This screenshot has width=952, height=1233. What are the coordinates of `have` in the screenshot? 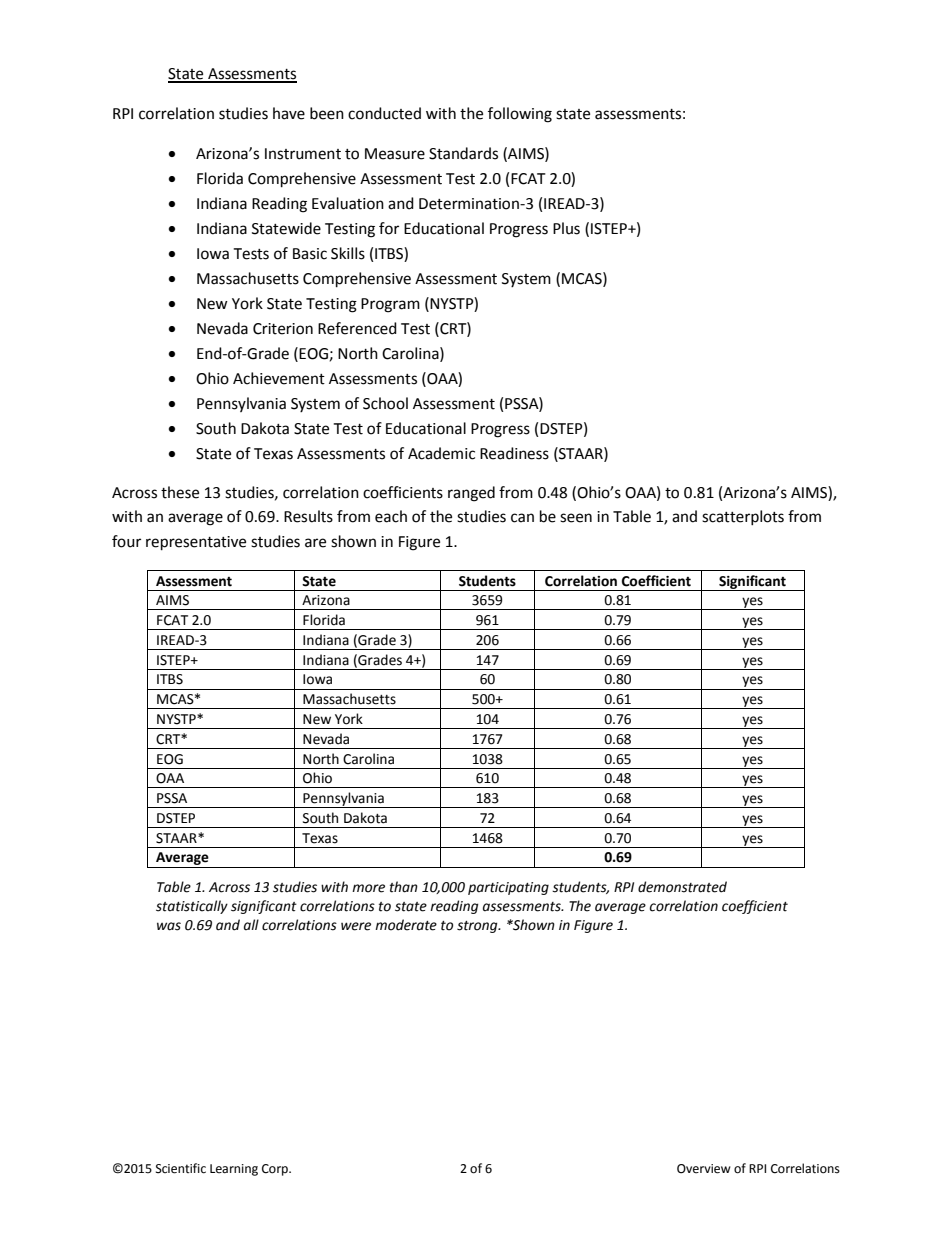 It's located at (289, 113).
